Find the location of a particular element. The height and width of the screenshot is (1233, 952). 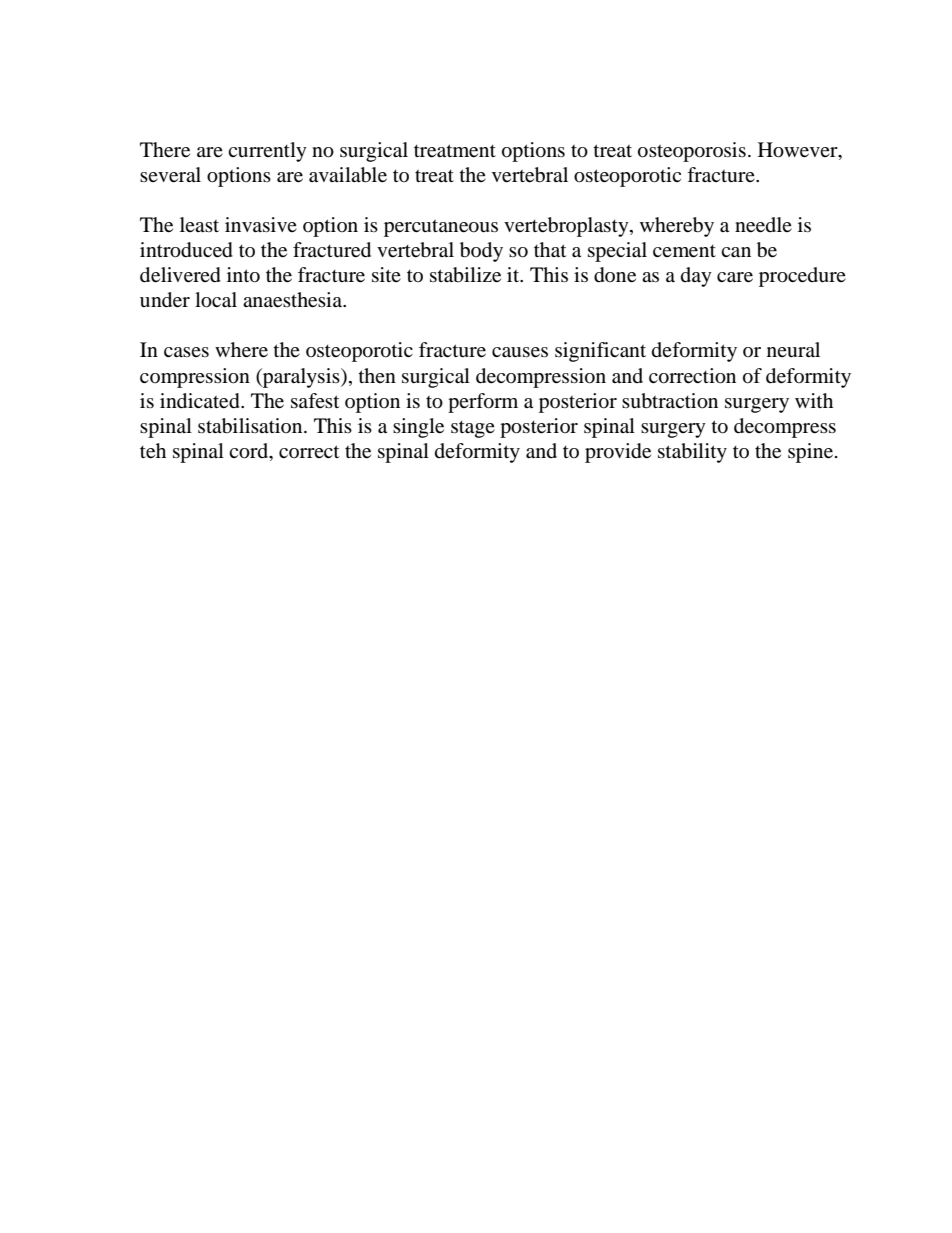

invasive is located at coordinates (261, 224).
